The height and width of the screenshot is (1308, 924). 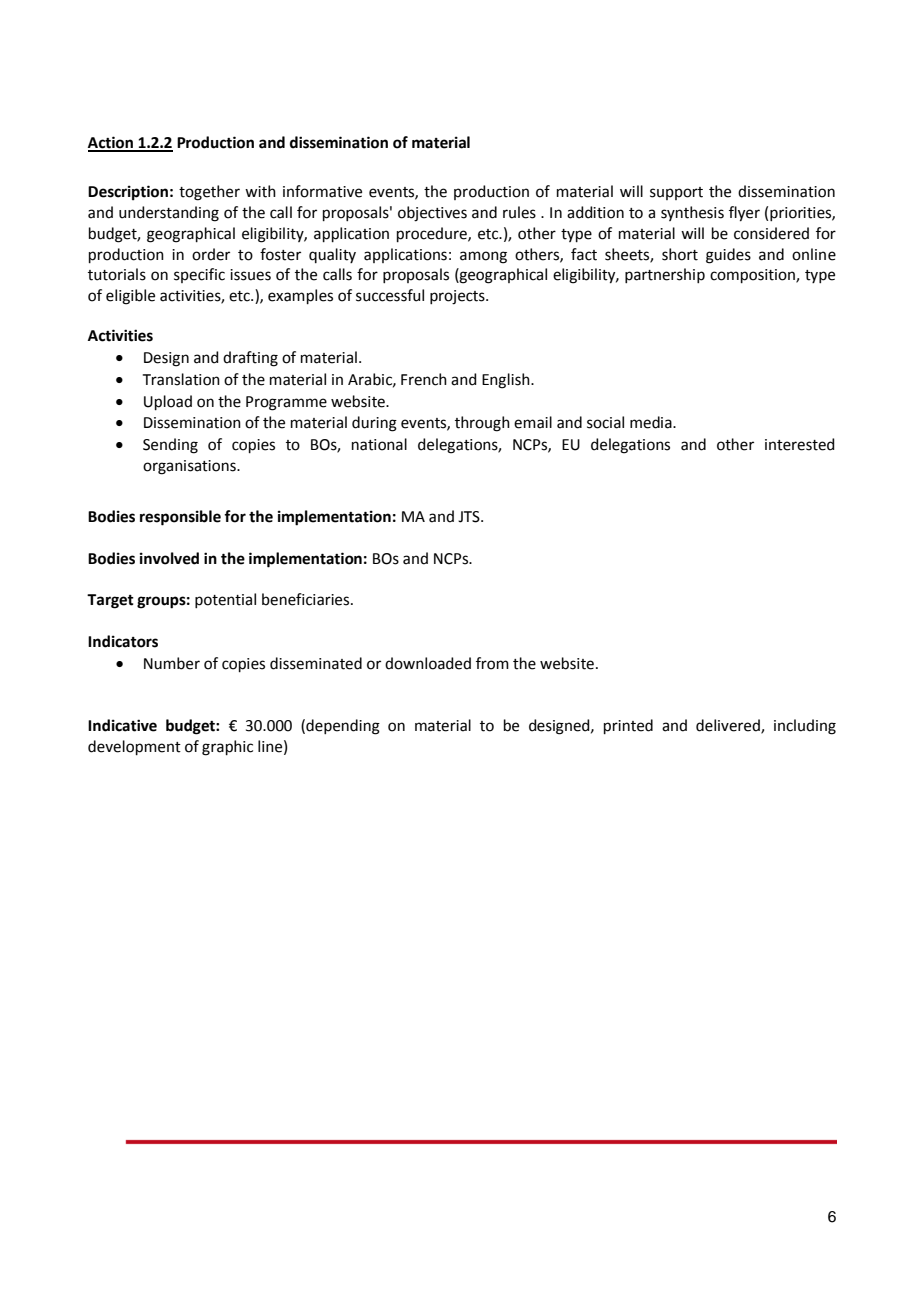 I want to click on JTS, so click(x=470, y=517).
